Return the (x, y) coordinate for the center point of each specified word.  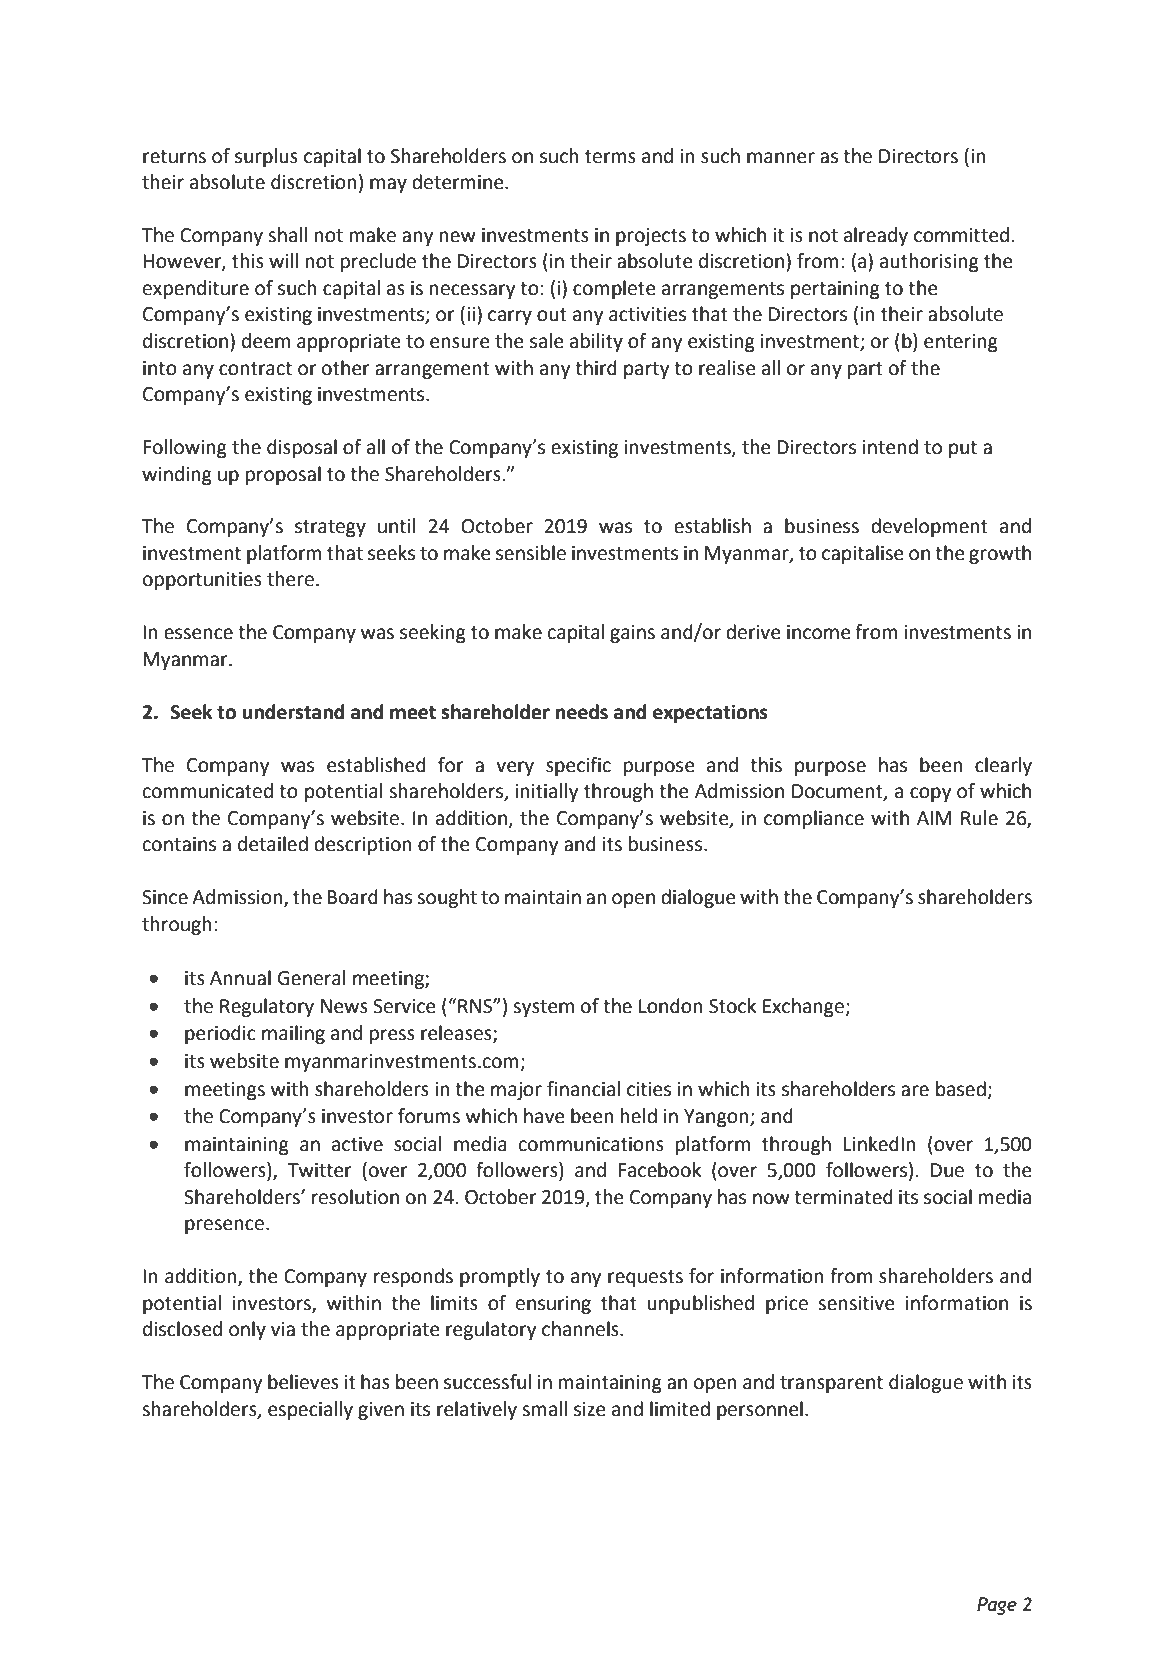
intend (890, 447)
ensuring (553, 1305)
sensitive (856, 1303)
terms (610, 157)
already (876, 236)
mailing (293, 1034)
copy (930, 794)
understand (293, 712)
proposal (283, 475)
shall (287, 235)
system (543, 1008)
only (247, 1330)
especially (310, 1410)
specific (578, 766)
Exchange (804, 1007)
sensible (531, 553)
